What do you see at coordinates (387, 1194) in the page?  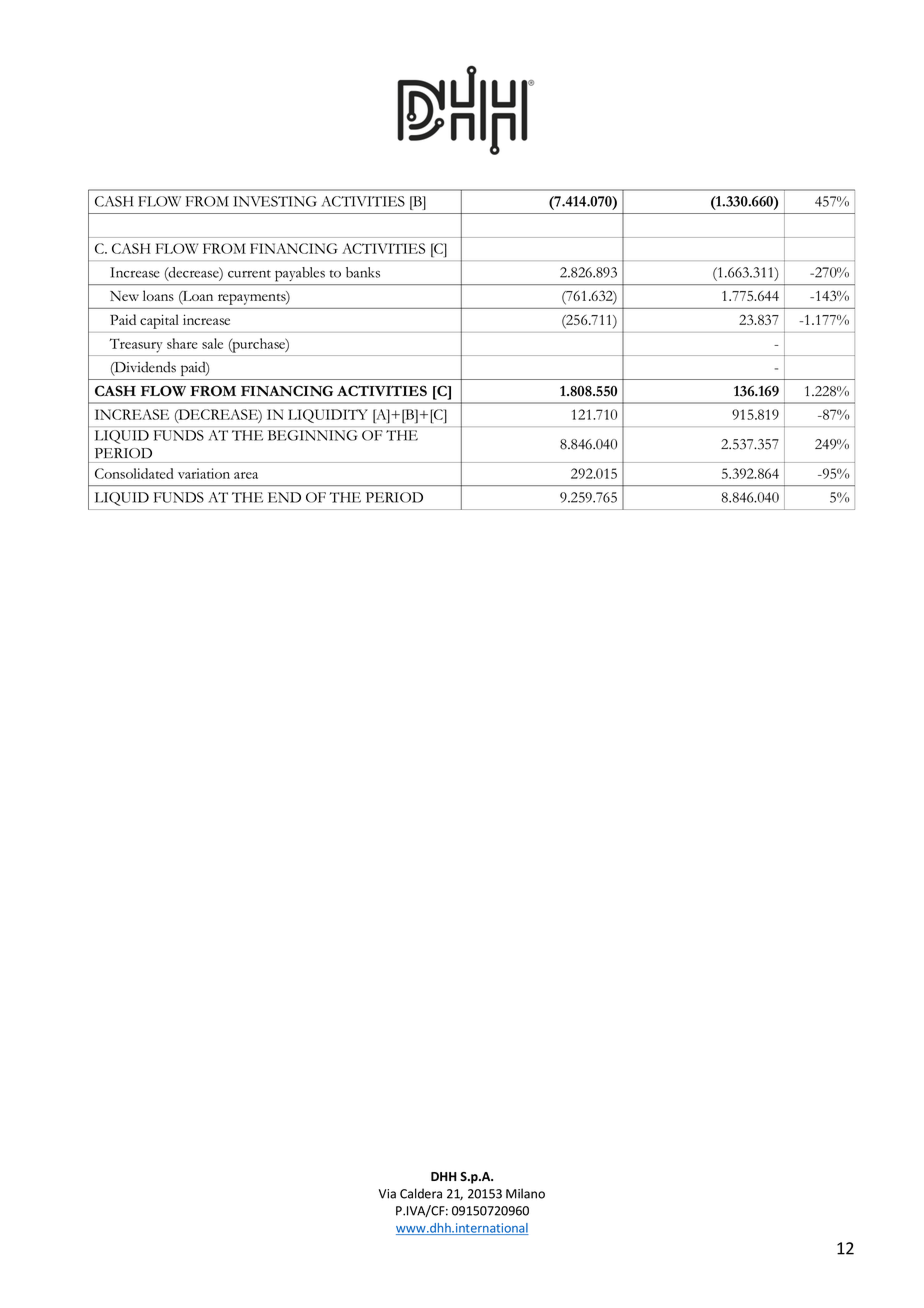 I see `Via` at bounding box center [387, 1194].
